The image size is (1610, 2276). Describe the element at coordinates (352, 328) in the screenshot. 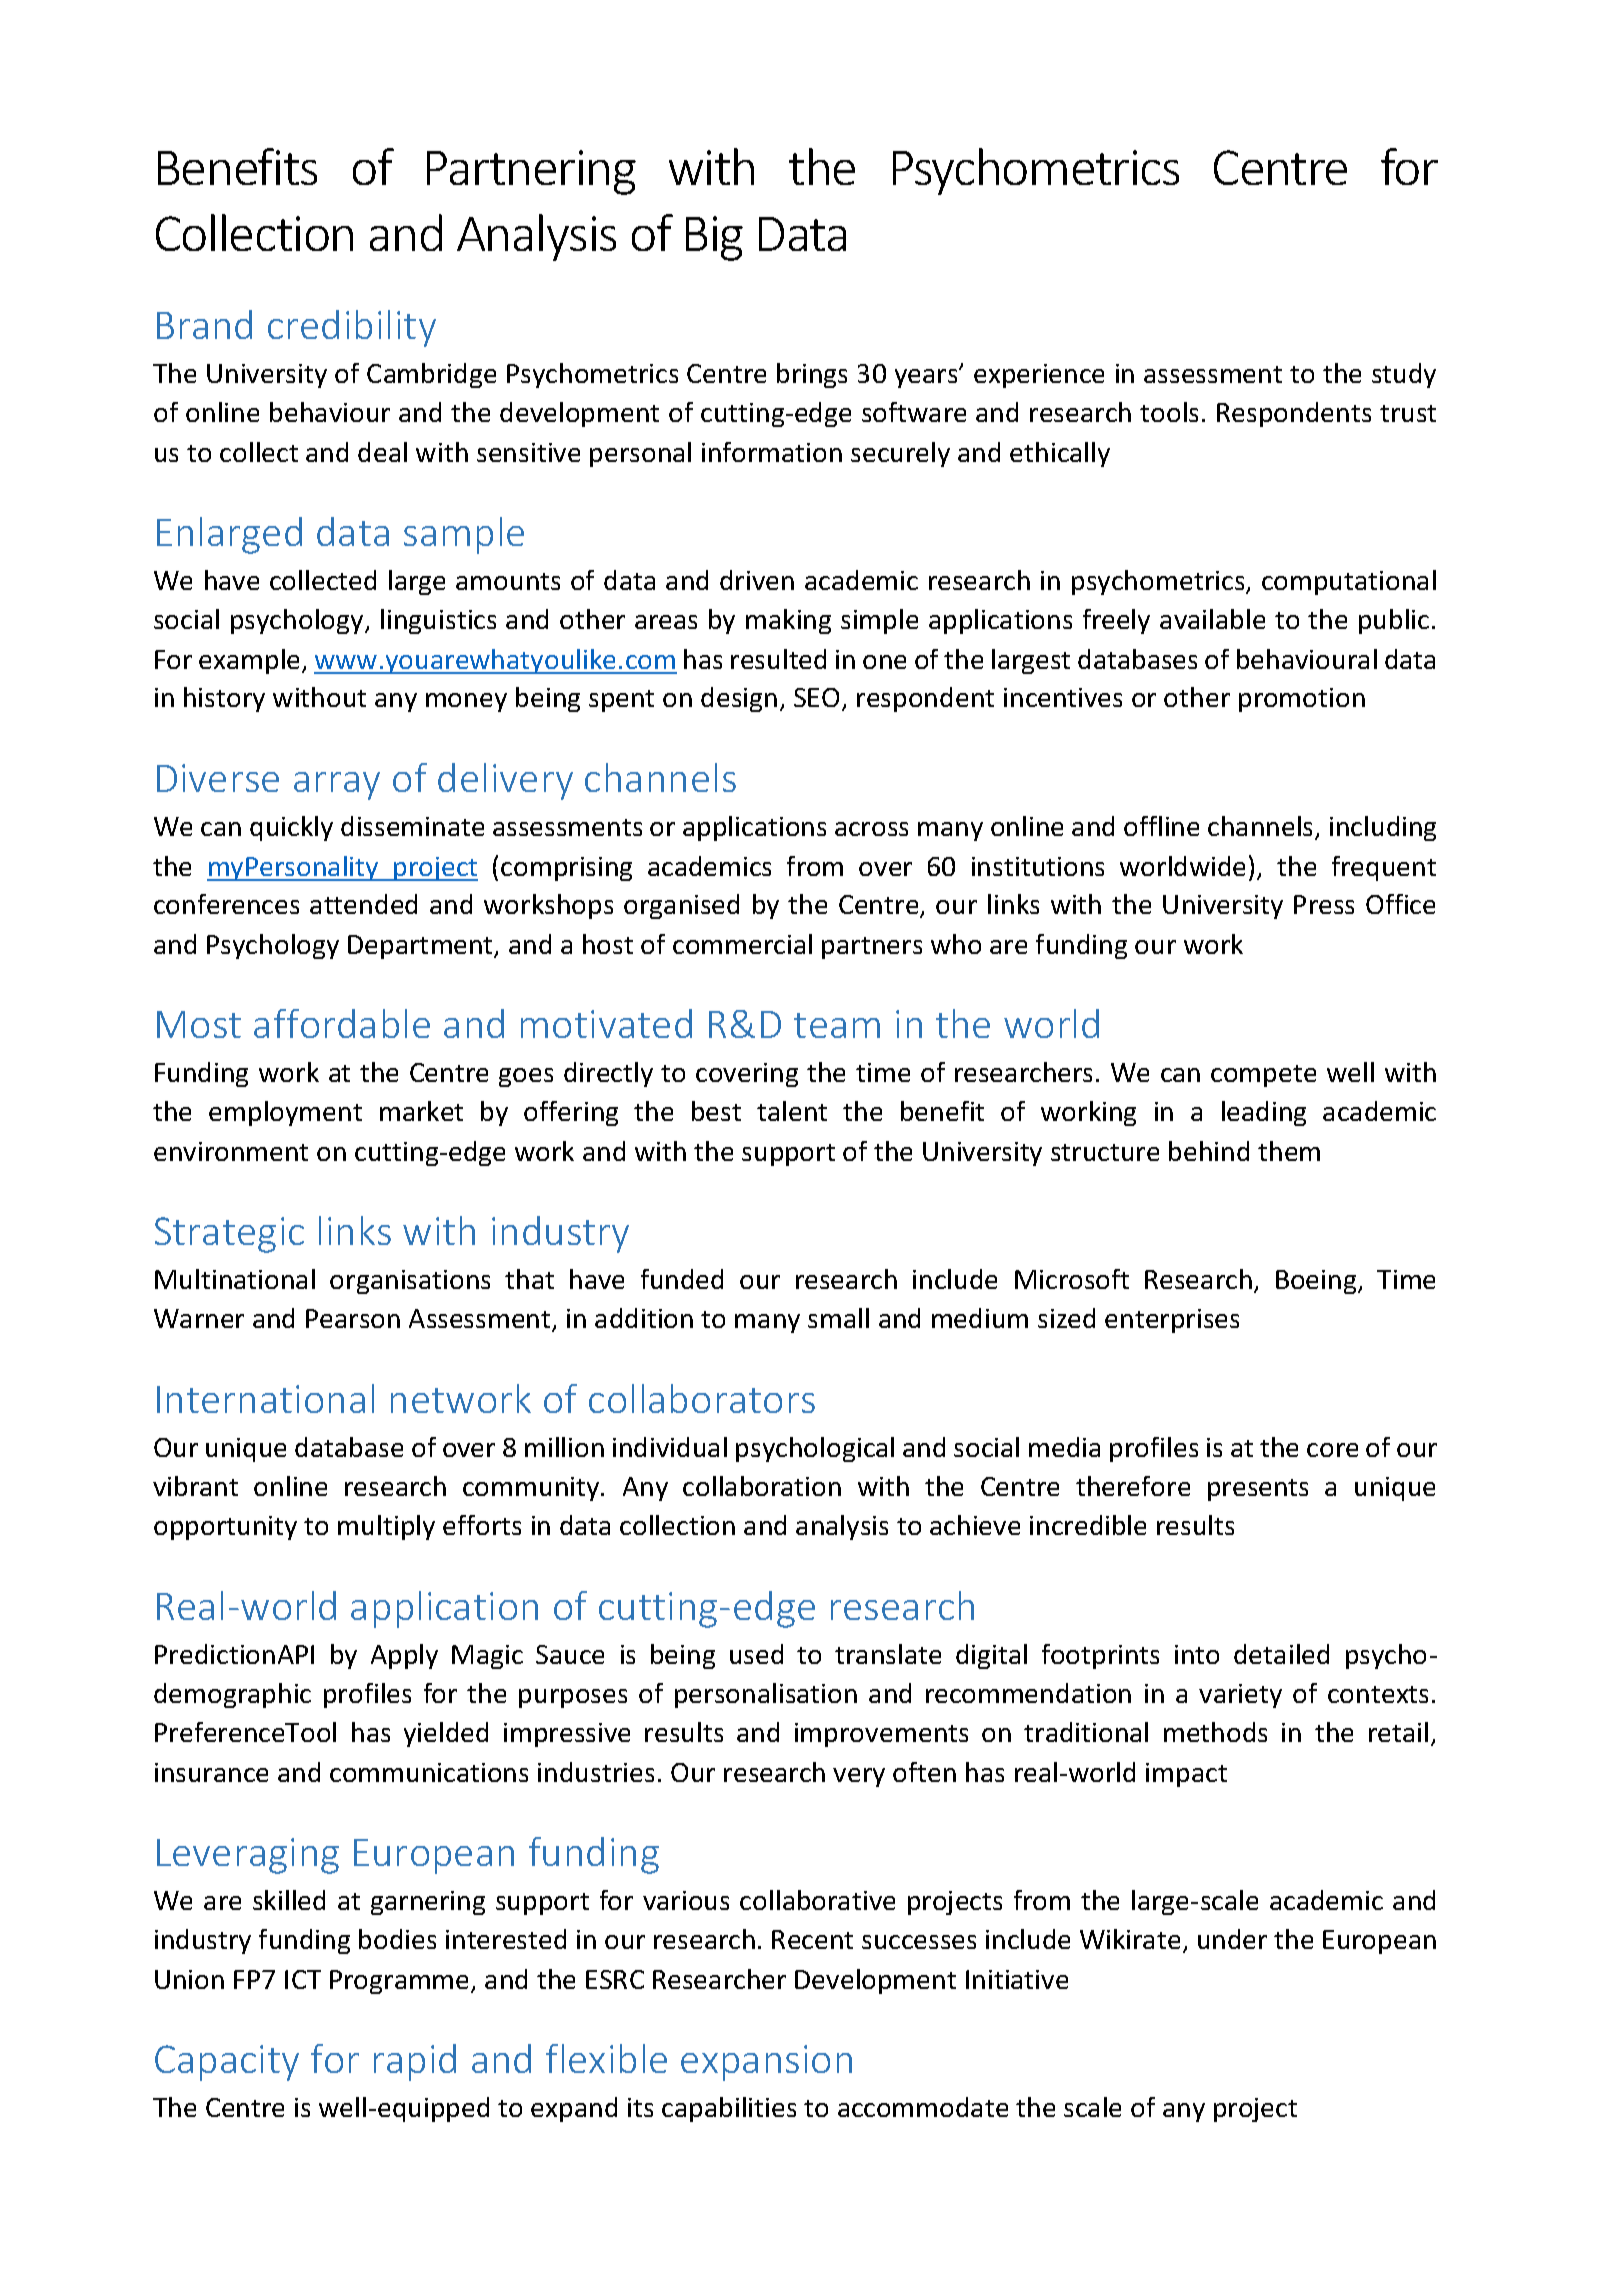

I see `credibility` at that location.
